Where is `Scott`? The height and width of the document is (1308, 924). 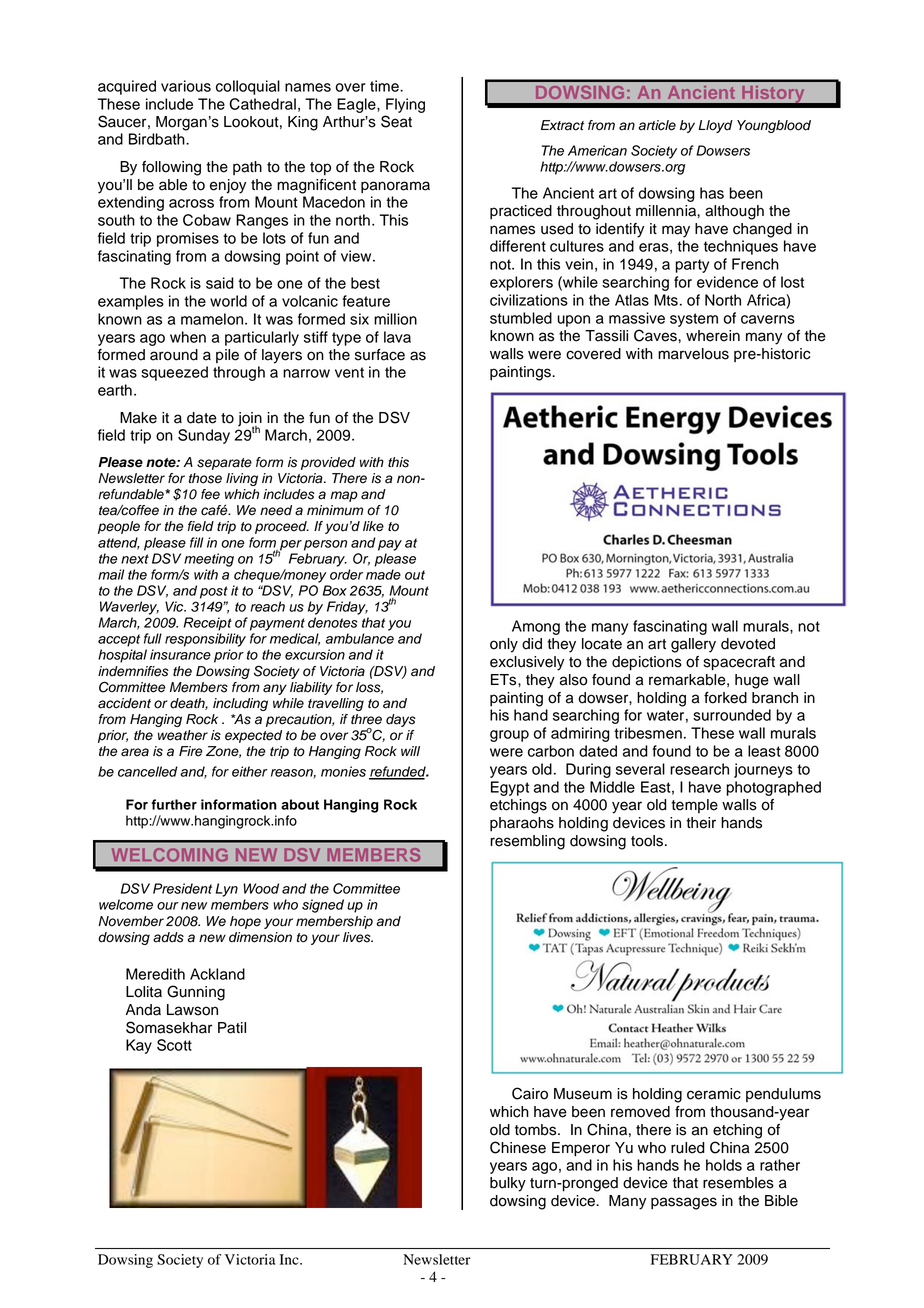 Scott is located at coordinates (174, 1045).
